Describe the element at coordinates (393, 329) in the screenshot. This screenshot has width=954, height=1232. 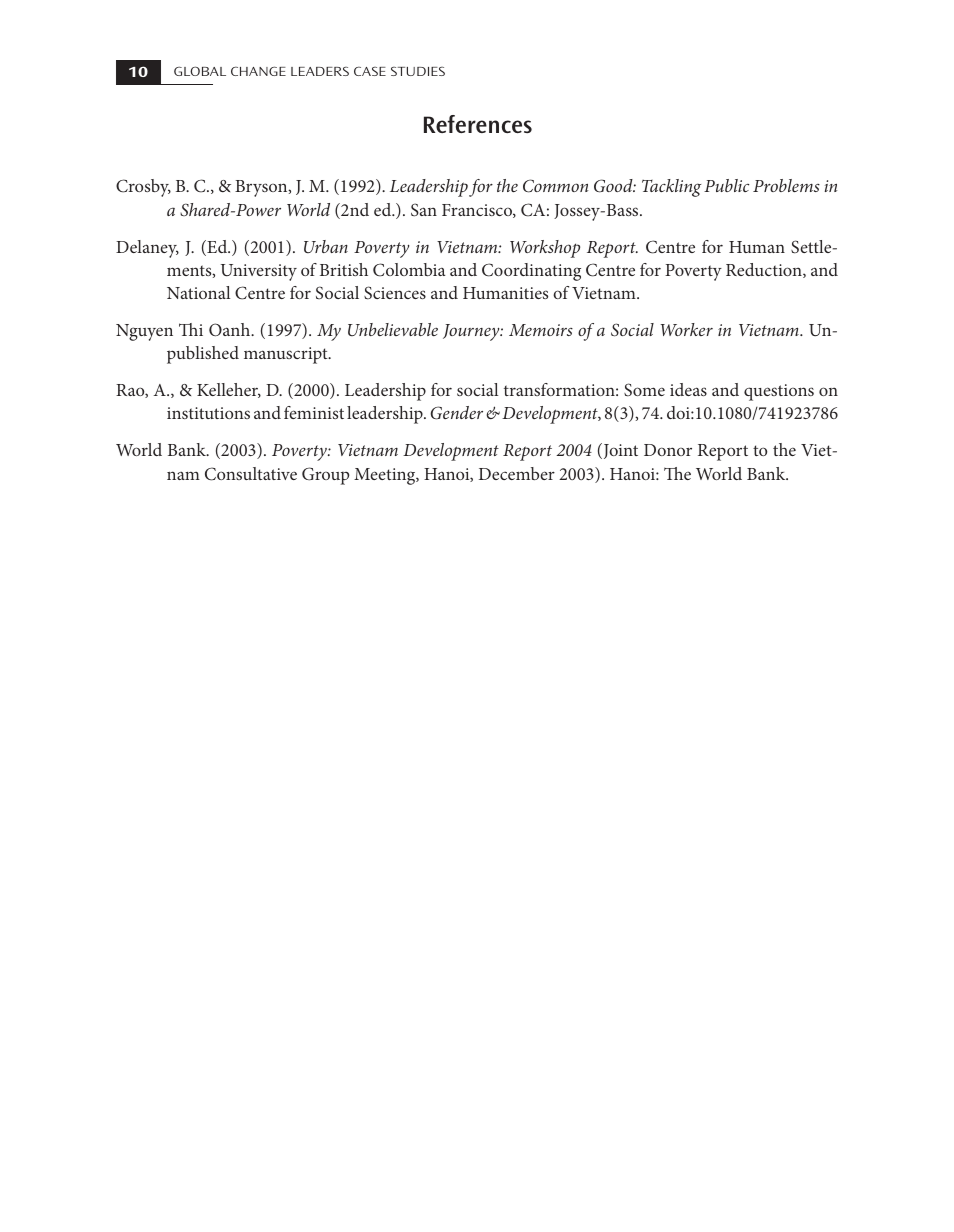
I see `Unbelievable` at that location.
